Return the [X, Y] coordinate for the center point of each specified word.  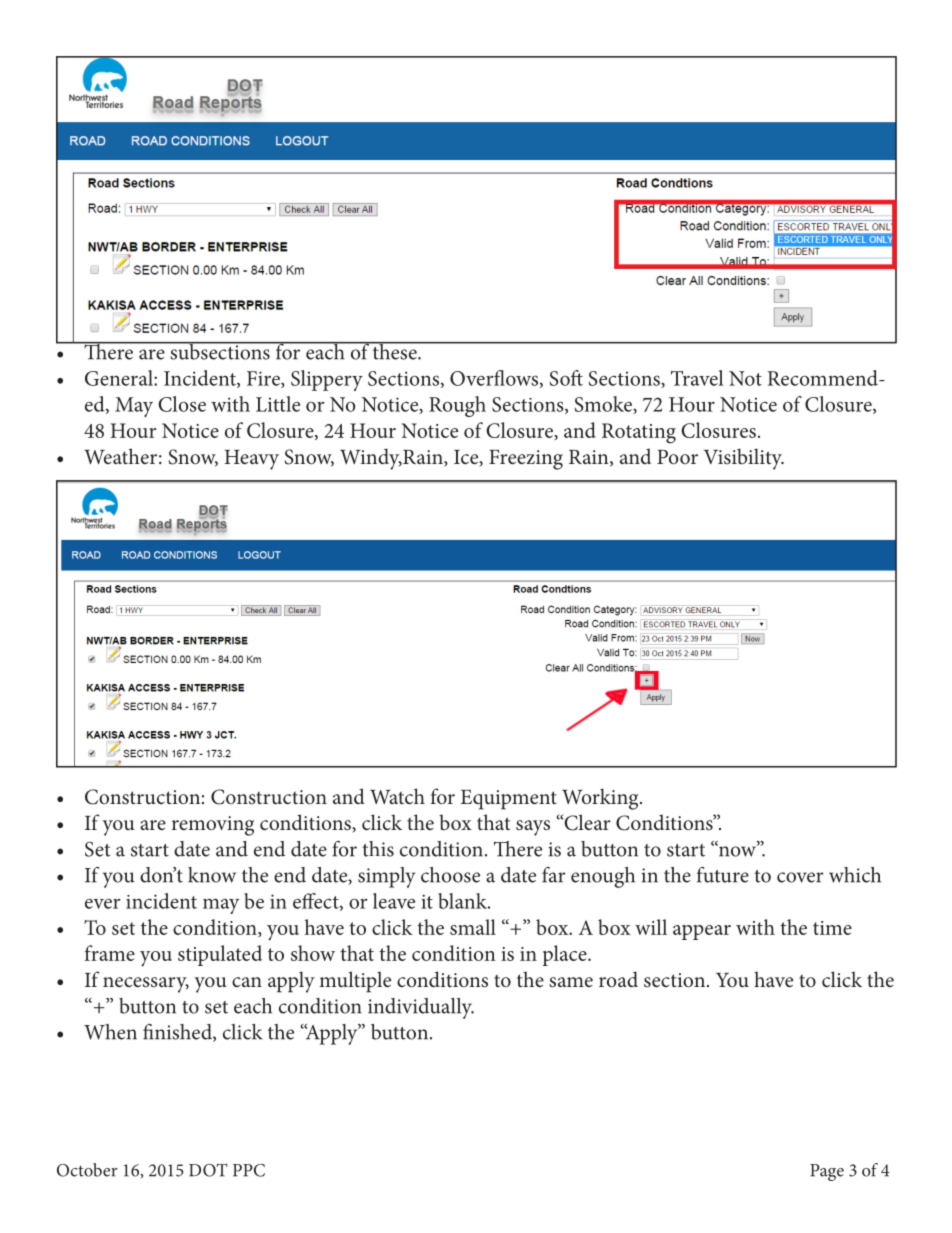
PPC [249, 1170]
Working [601, 799]
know [212, 875]
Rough [457, 406]
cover [800, 877]
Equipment [508, 800]
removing [213, 826]
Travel [697, 378]
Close [182, 404]
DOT [208, 1170]
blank [463, 901]
